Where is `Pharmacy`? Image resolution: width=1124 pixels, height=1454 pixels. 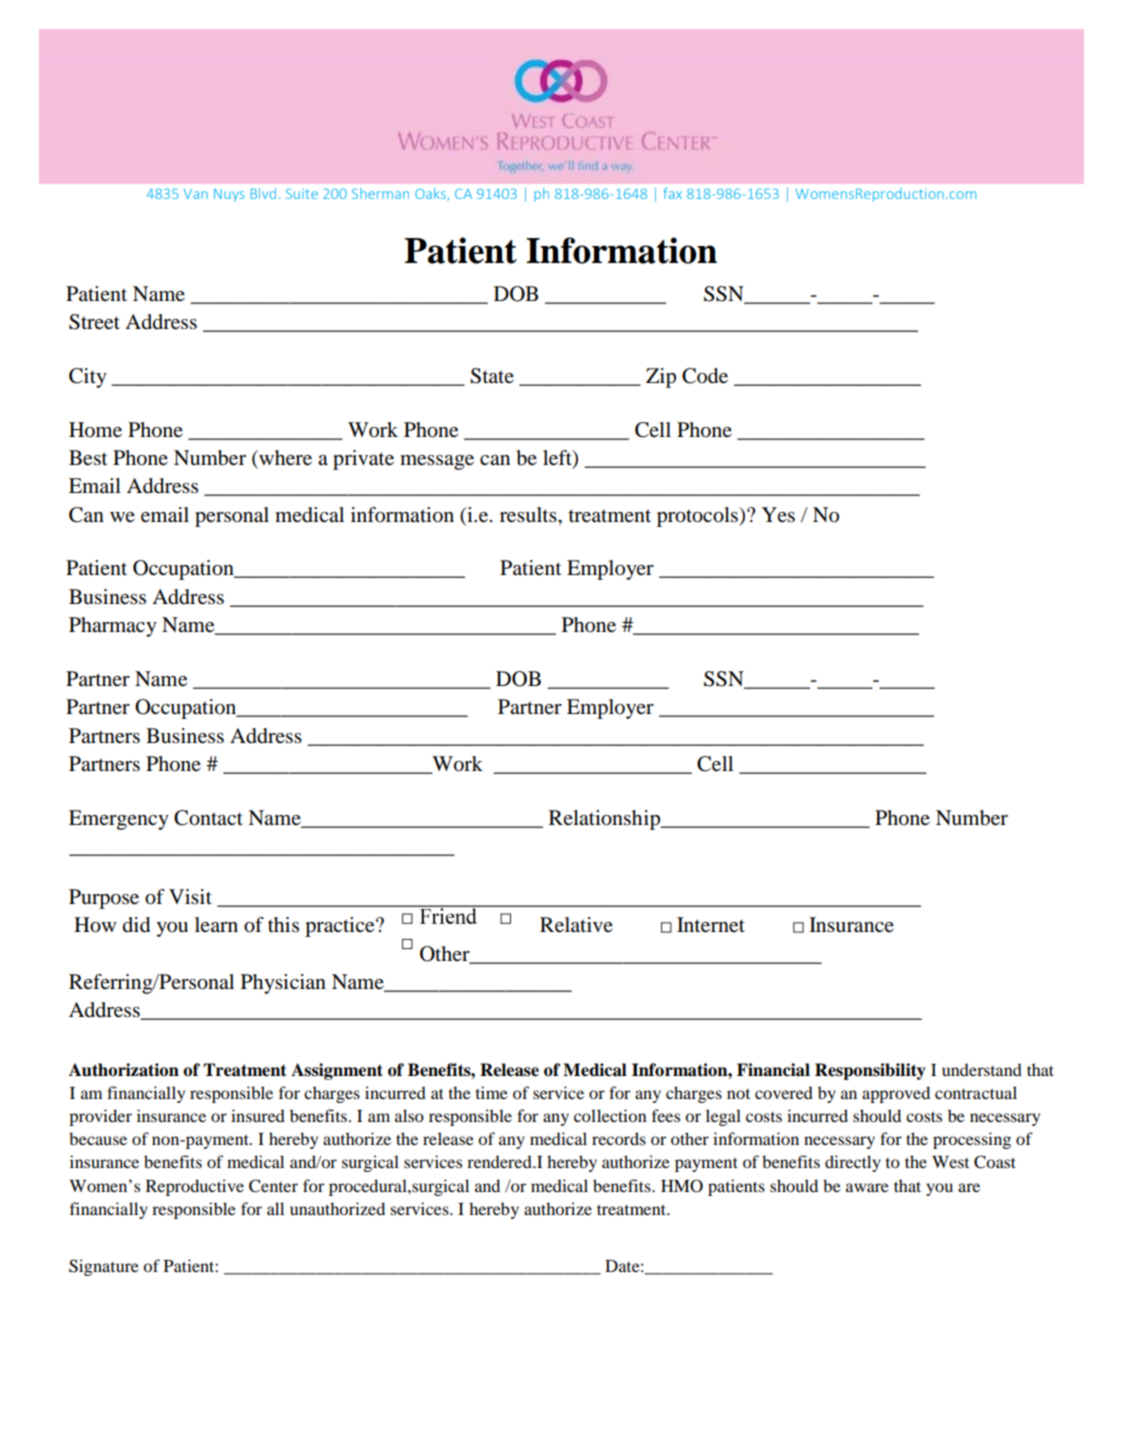
Pharmacy is located at coordinates (113, 627).
